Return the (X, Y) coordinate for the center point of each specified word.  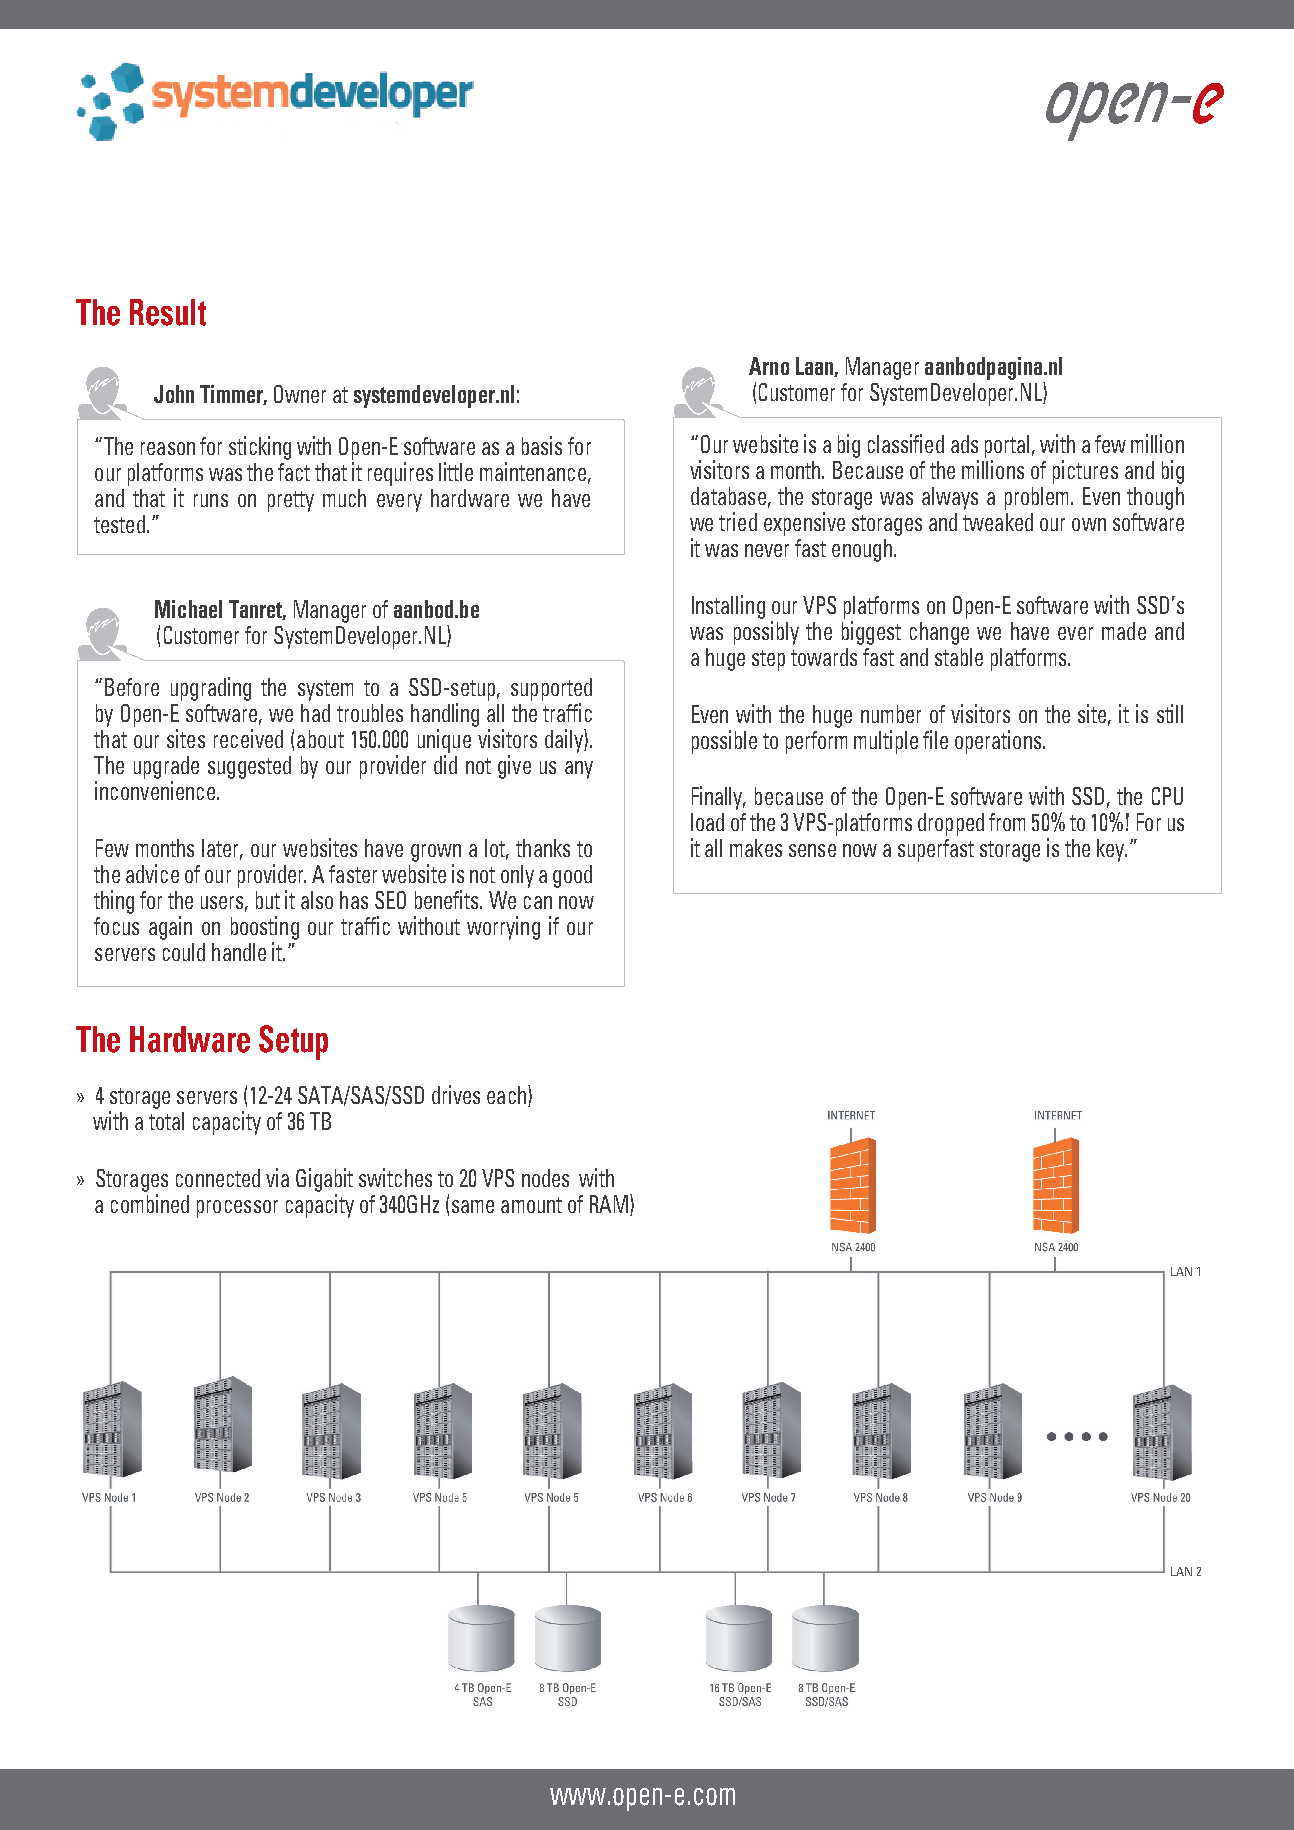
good (572, 876)
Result (168, 312)
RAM (609, 1204)
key (1112, 850)
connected (218, 1178)
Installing (728, 607)
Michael (188, 609)
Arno (769, 366)
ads (964, 444)
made (1124, 631)
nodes (545, 1178)
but (268, 900)
